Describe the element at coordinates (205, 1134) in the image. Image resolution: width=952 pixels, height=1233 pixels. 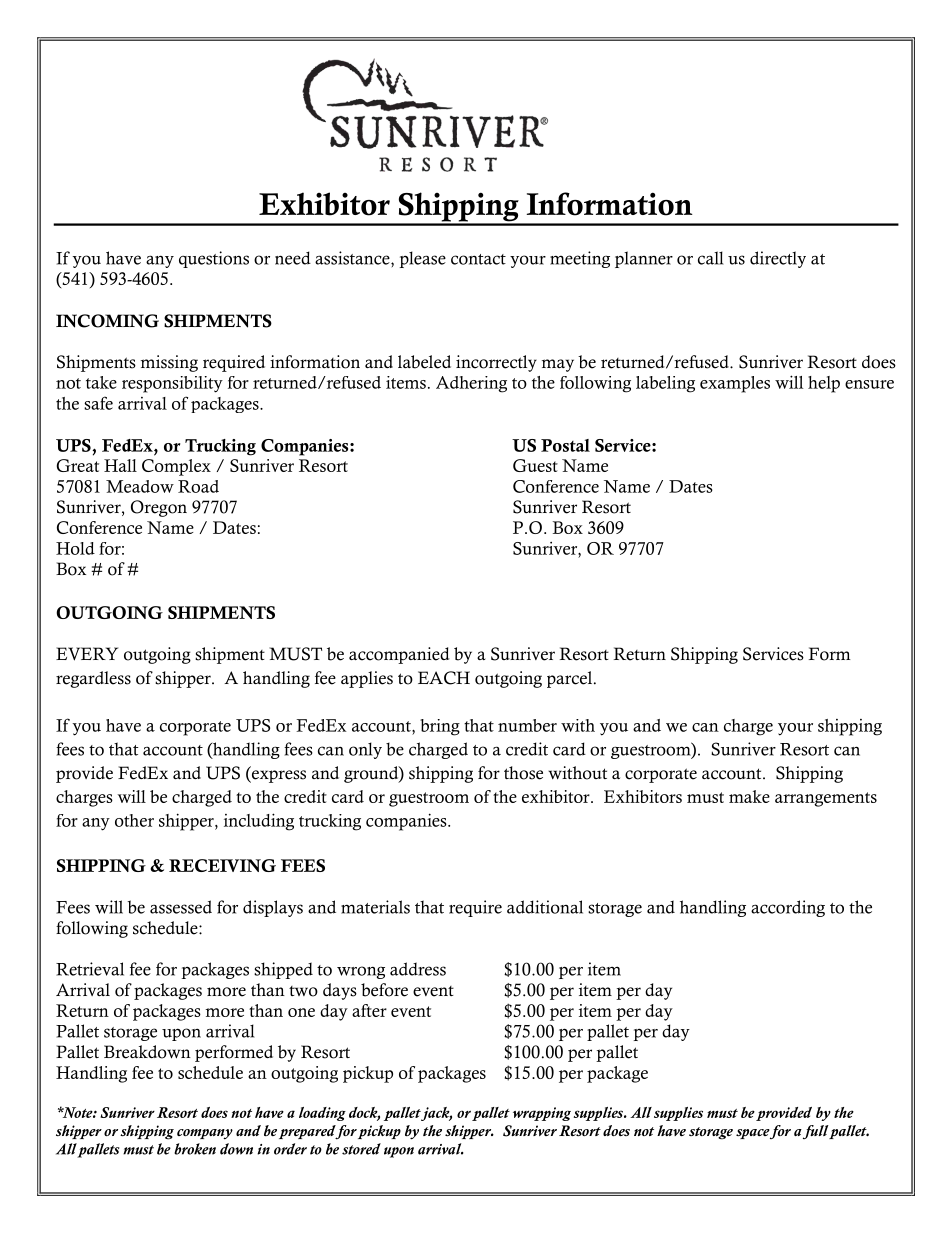
I see `company` at that location.
